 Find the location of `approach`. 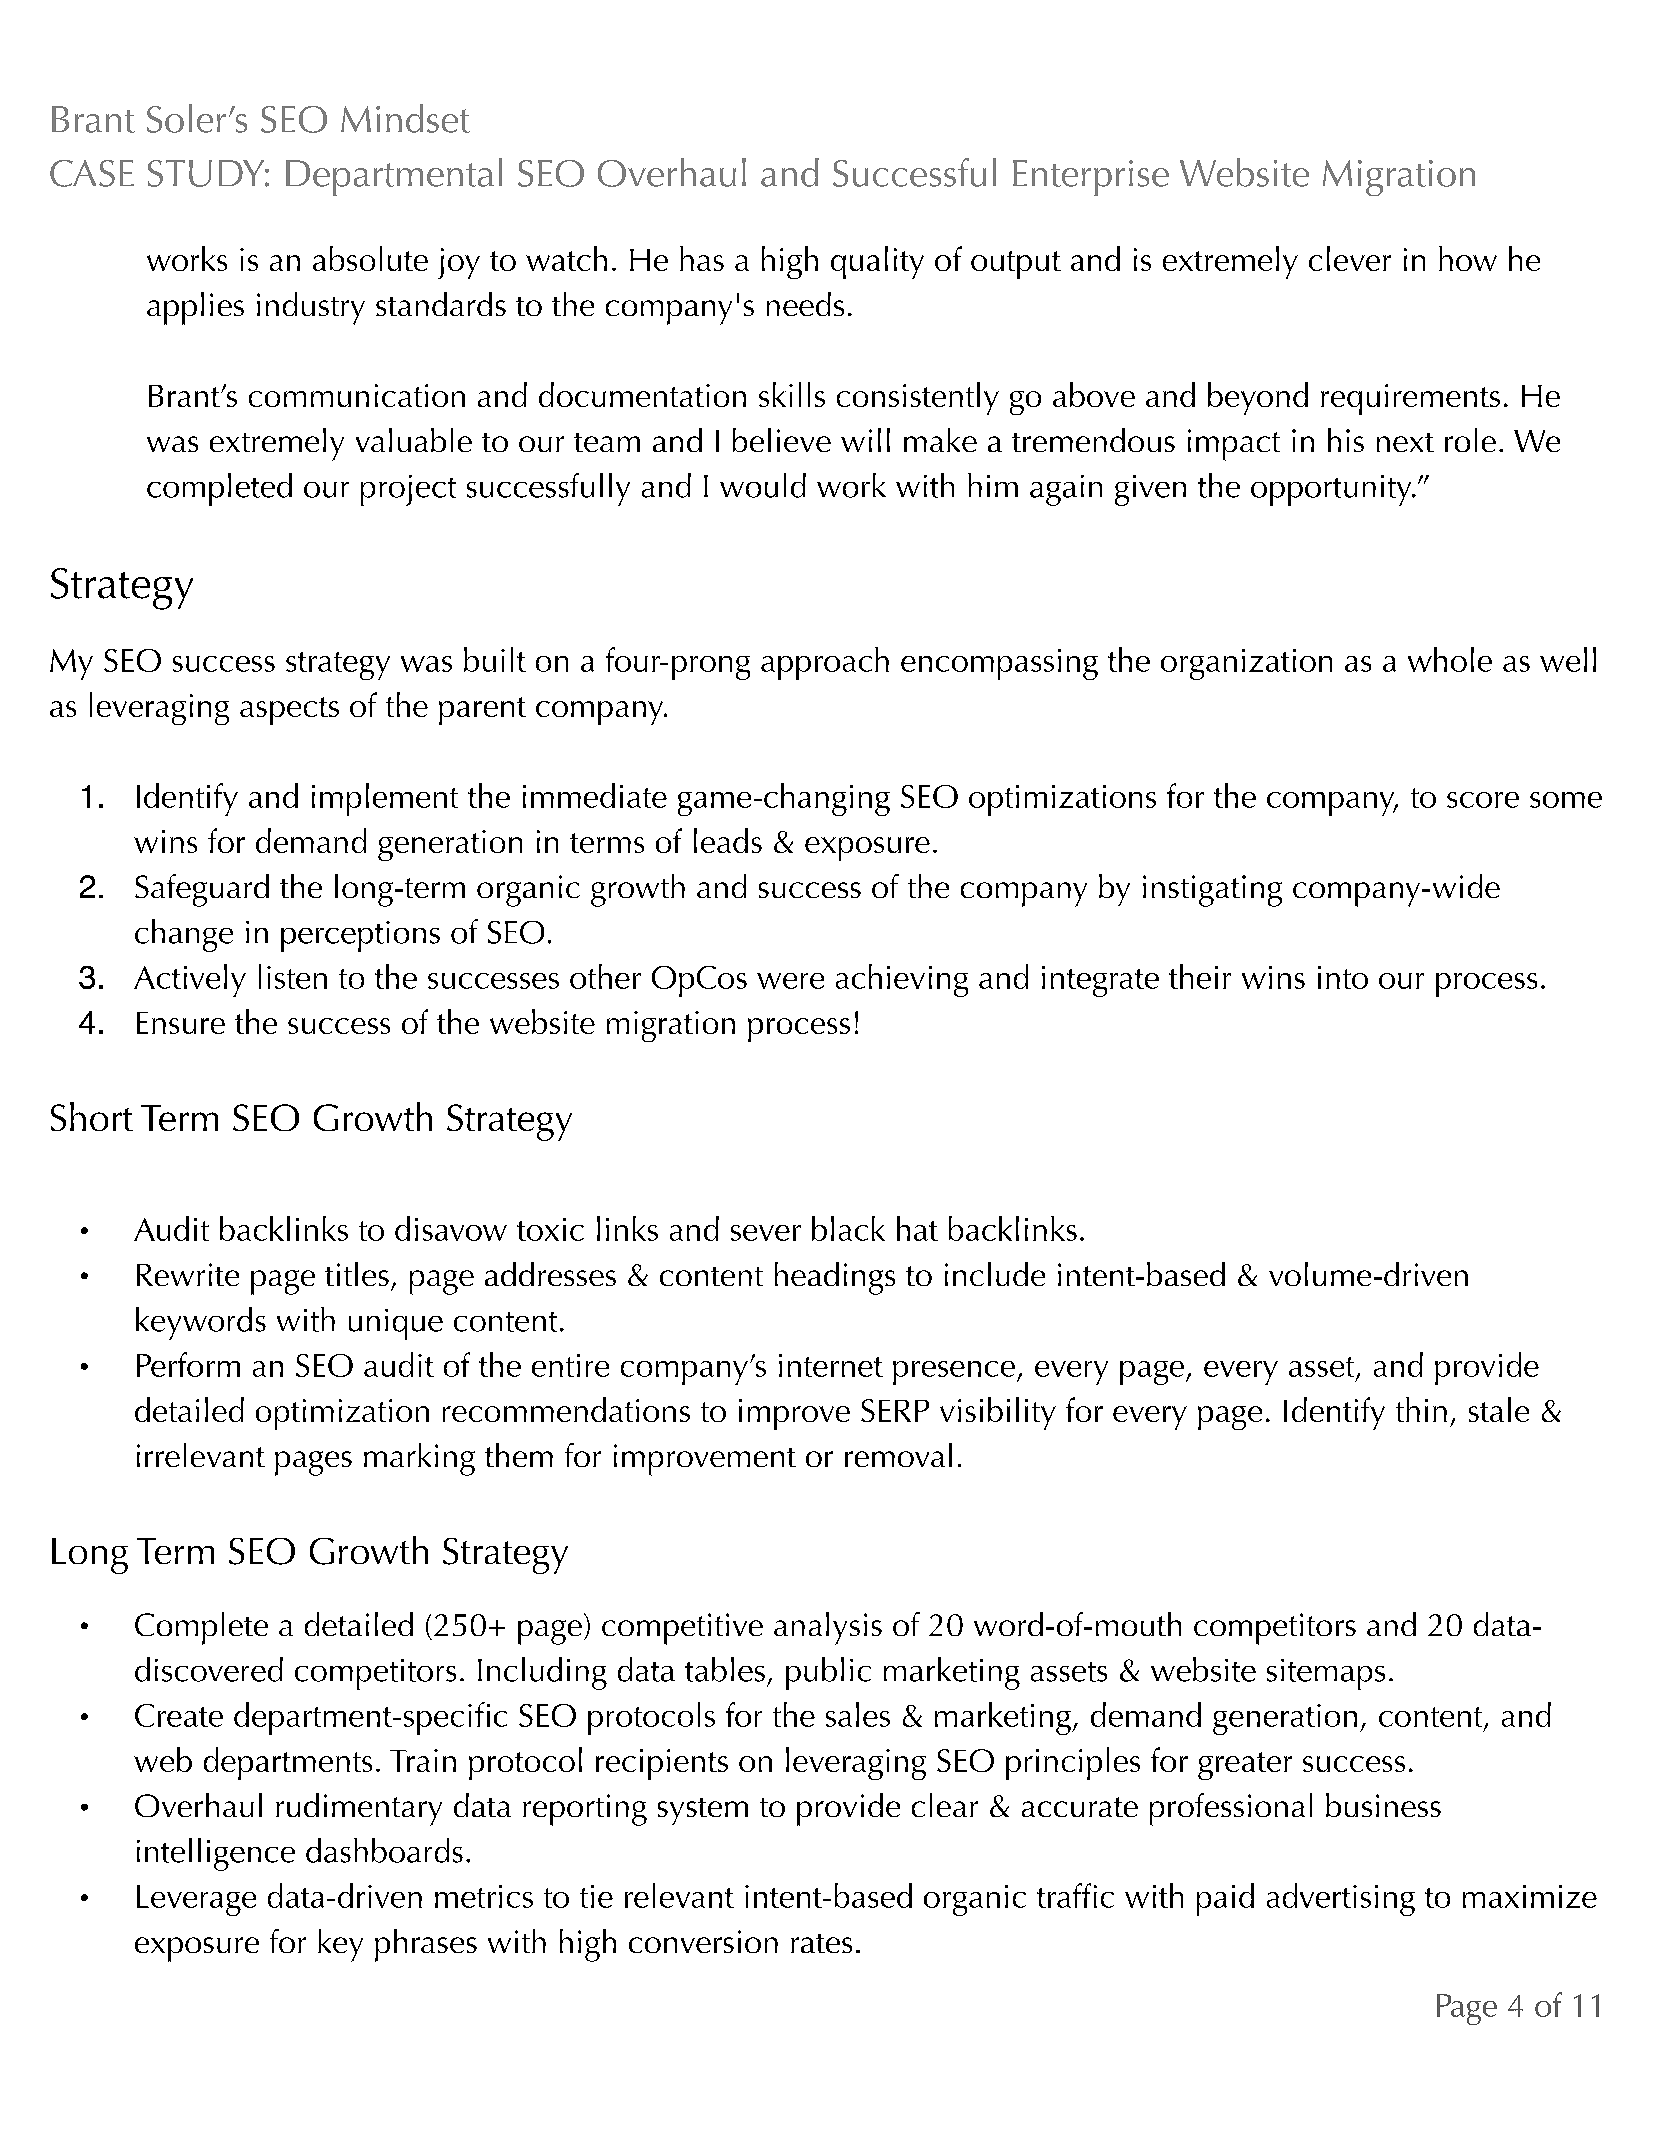

approach is located at coordinates (825, 663).
